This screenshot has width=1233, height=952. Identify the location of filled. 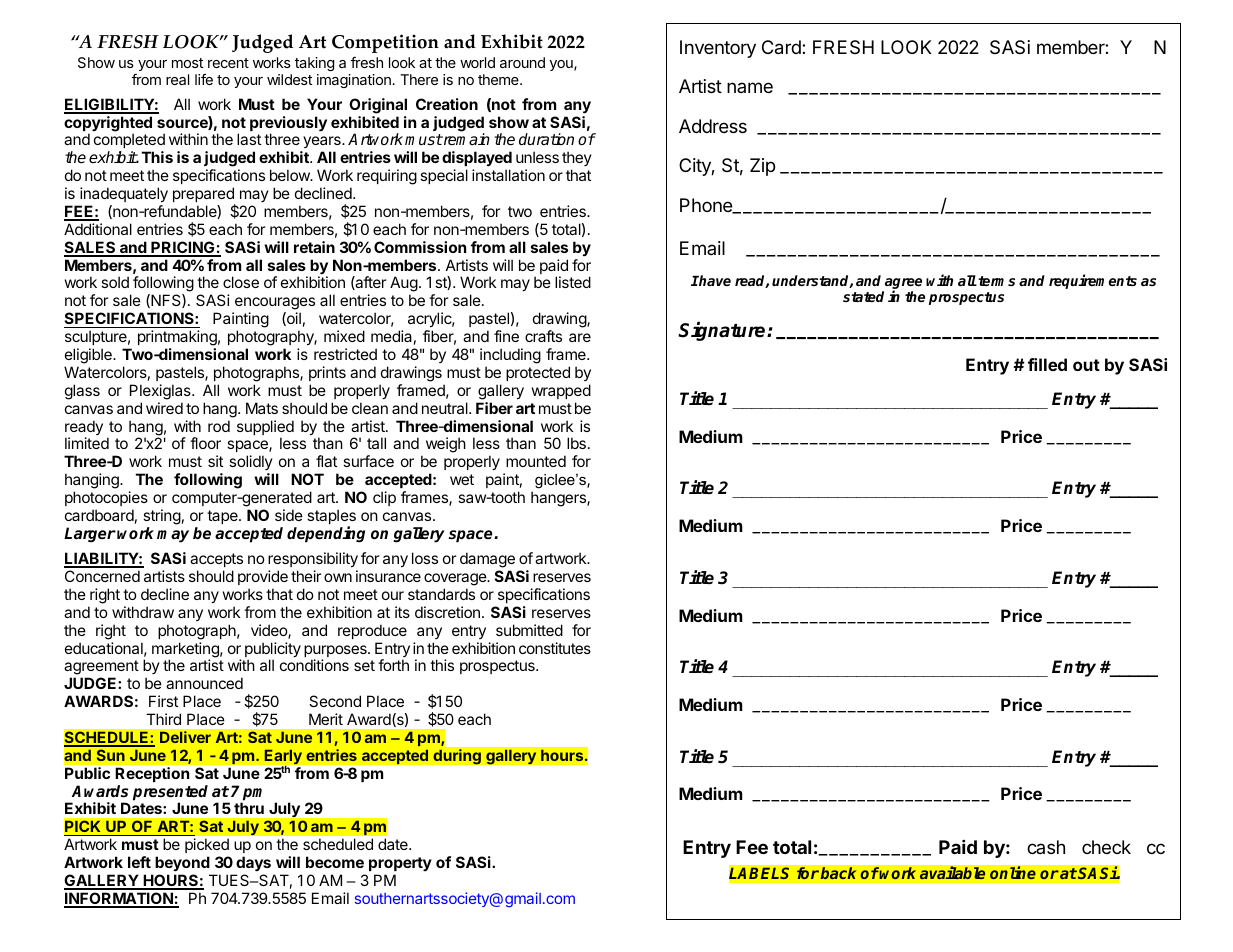
(1047, 364).
